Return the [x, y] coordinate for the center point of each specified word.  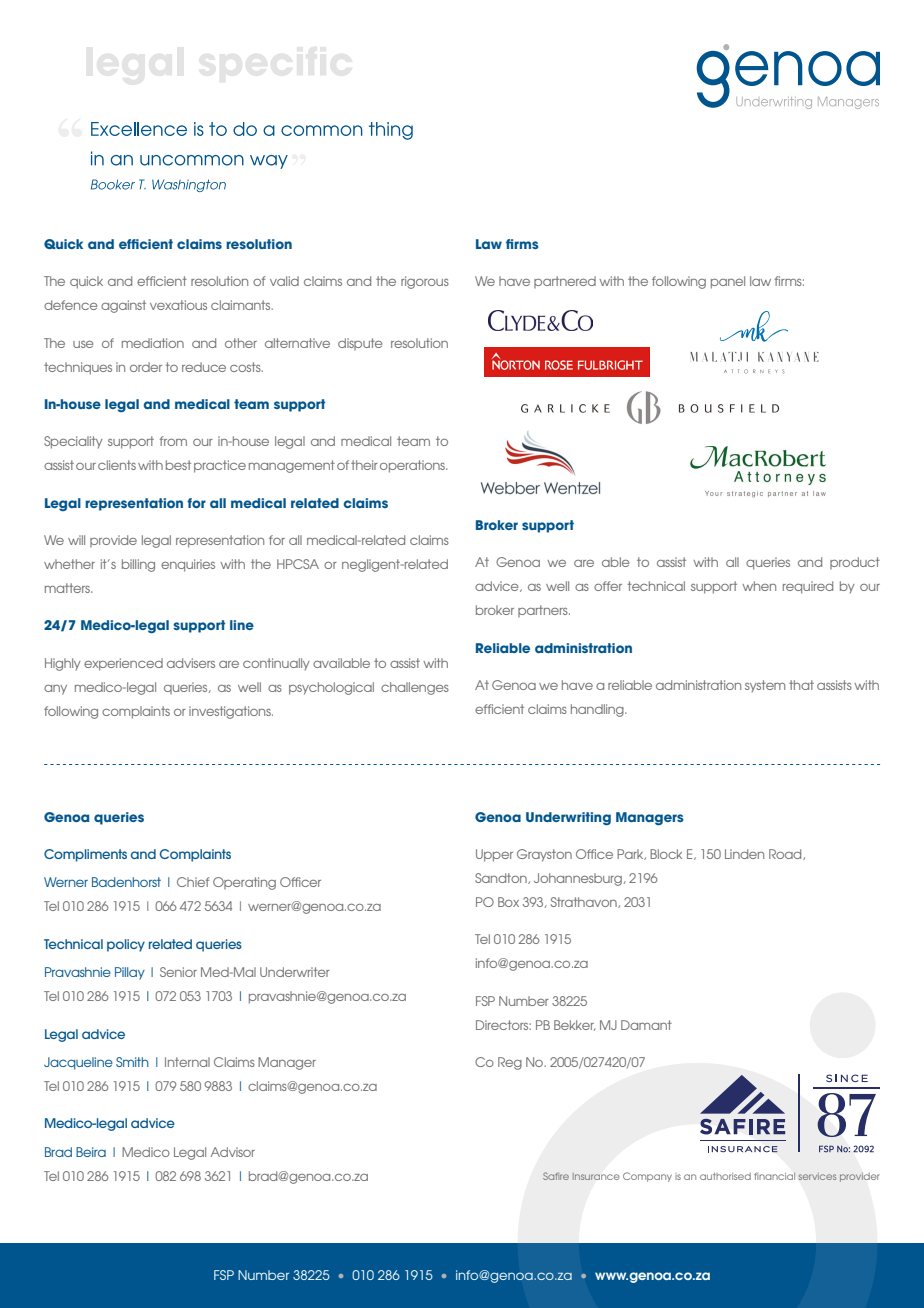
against [123, 306]
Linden [744, 854]
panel [728, 282]
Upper [494, 855]
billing [138, 565]
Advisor [232, 1152]
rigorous [425, 282]
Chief [193, 882]
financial [774, 1176]
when [759, 586]
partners [544, 611]
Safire [556, 1176]
